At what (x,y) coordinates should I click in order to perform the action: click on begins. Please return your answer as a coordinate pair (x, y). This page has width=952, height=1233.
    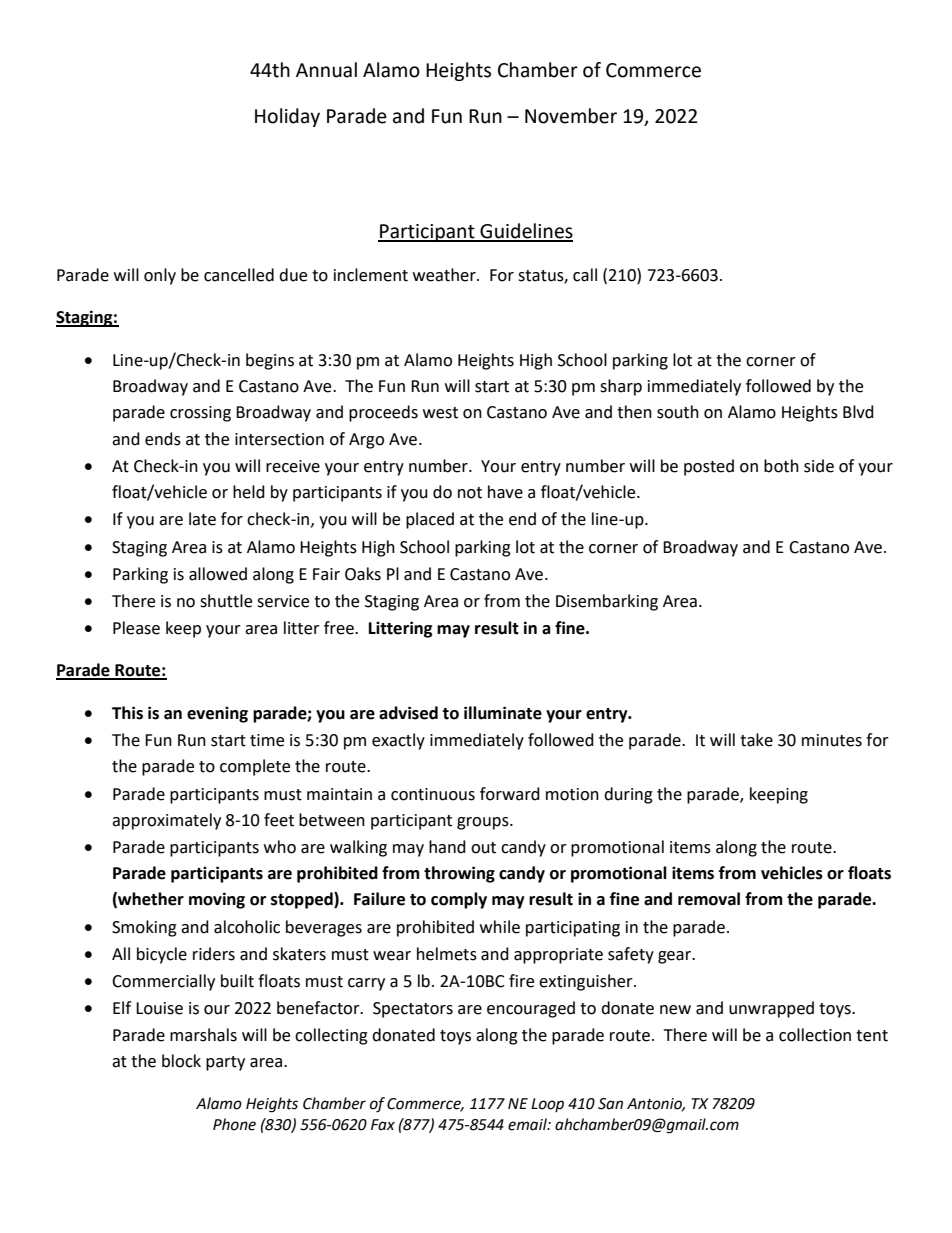
    Looking at the image, I should click on (270, 361).
